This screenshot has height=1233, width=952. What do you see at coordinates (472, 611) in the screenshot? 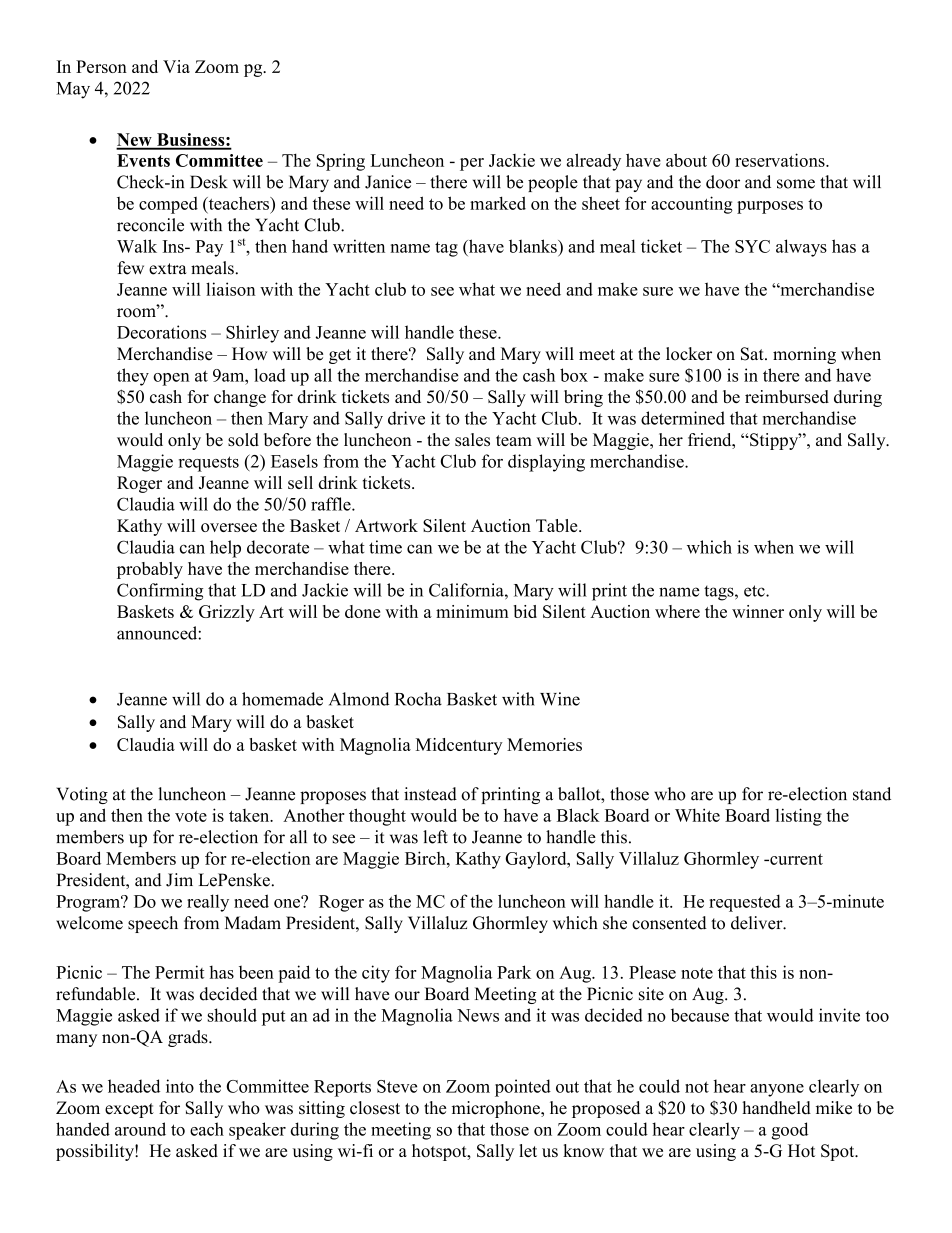
I see `minimum` at bounding box center [472, 611].
